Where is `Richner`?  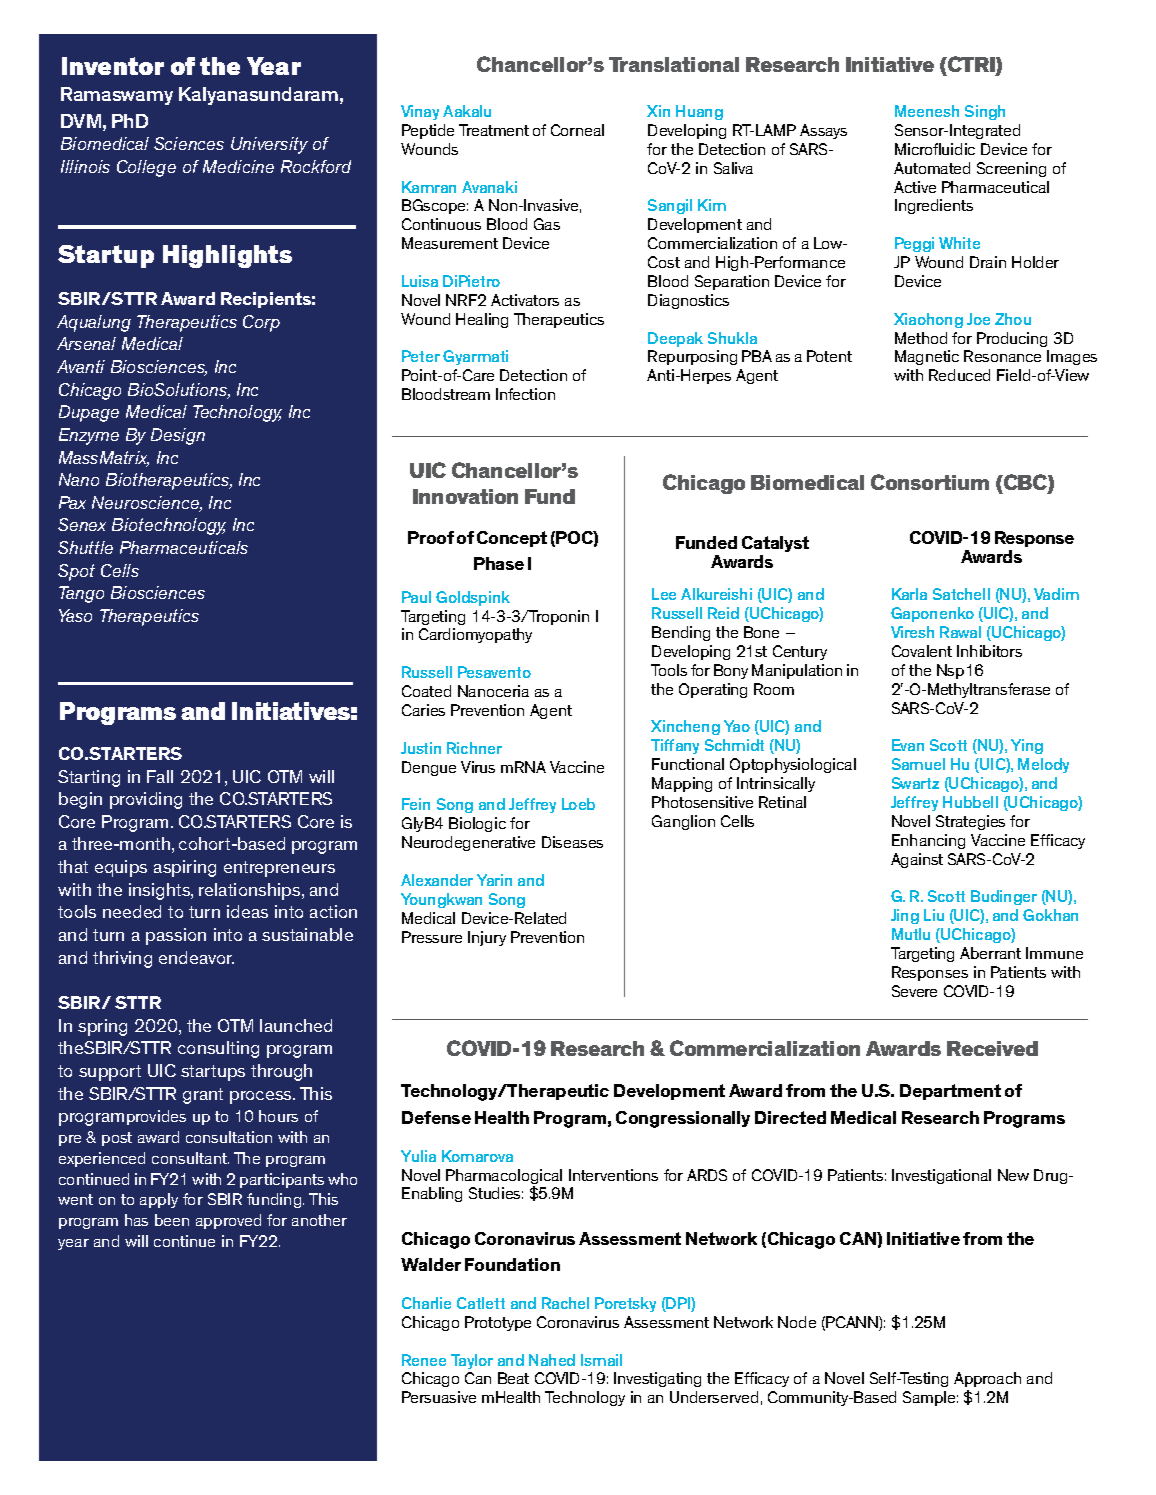 Richner is located at coordinates (474, 748).
